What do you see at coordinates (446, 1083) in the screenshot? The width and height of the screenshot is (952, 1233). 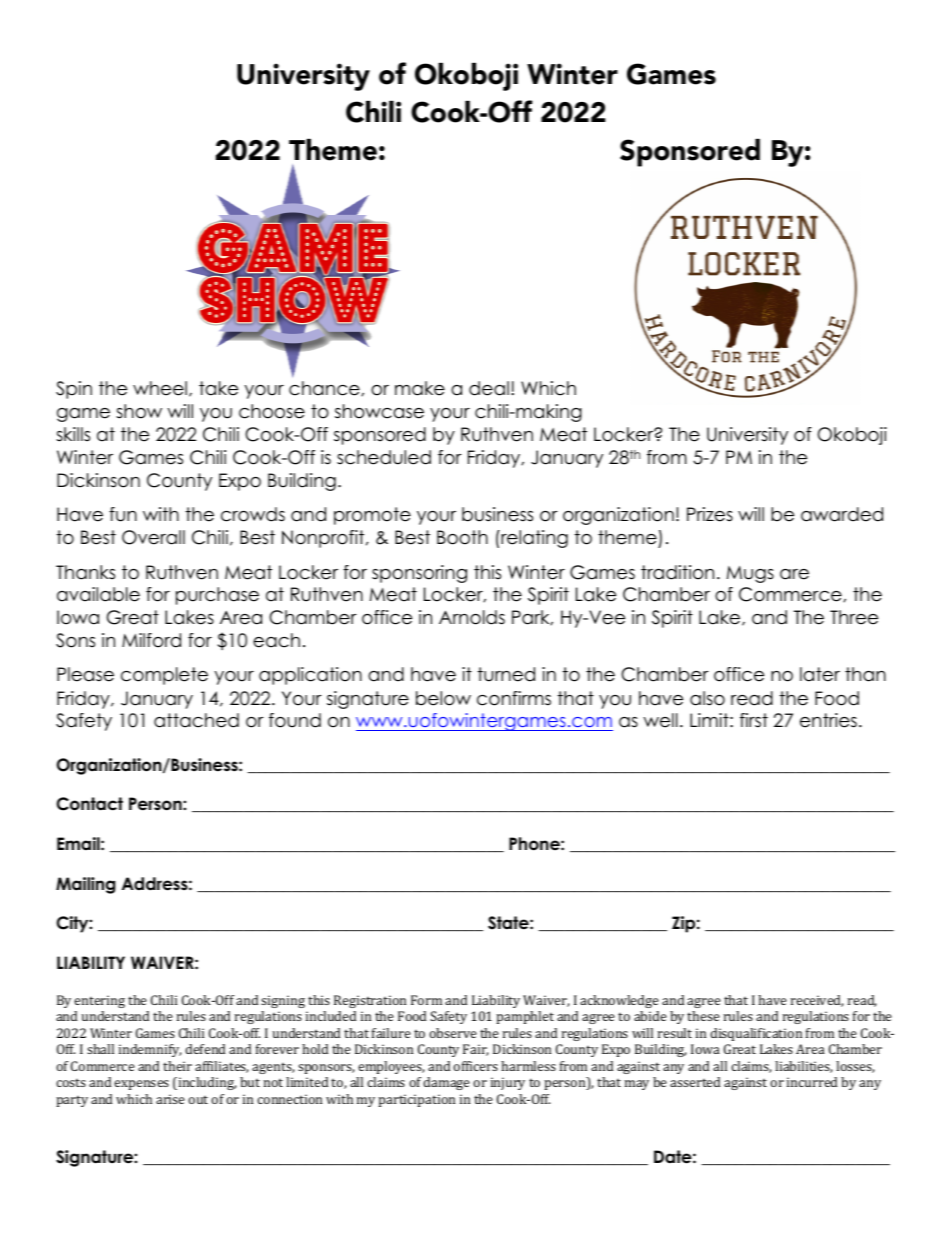 I see `damage` at bounding box center [446, 1083].
